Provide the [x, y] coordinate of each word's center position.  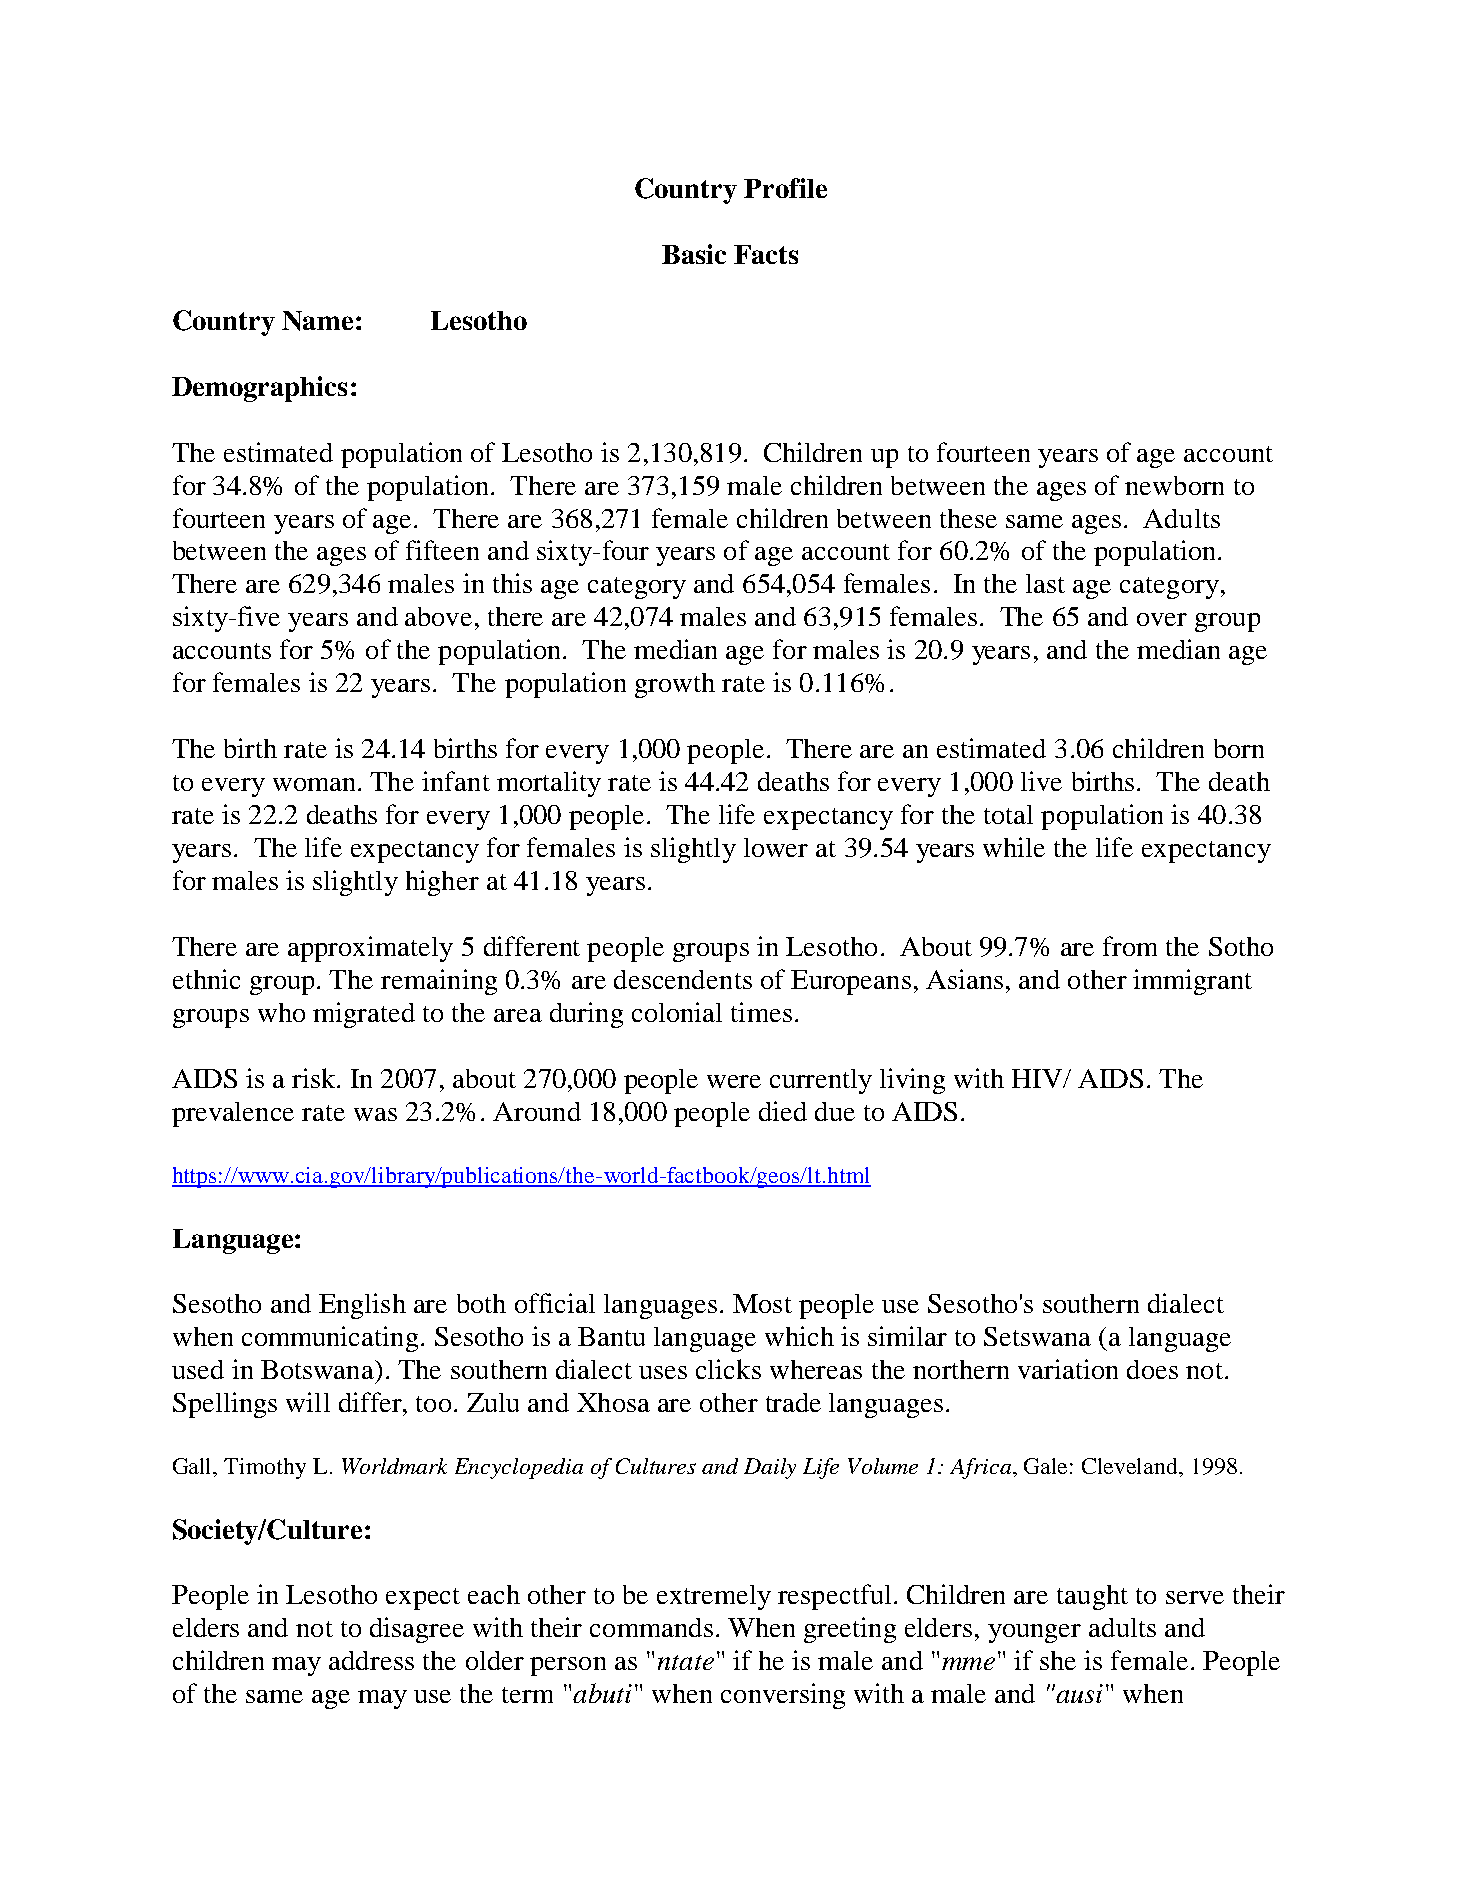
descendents [683, 979]
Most [762, 1303]
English [362, 1306]
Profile [785, 188]
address [371, 1660]
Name [317, 321]
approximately [370, 949]
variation [1068, 1369]
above [440, 616]
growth [675, 685]
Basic [694, 254]
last [1045, 583]
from [1130, 946]
